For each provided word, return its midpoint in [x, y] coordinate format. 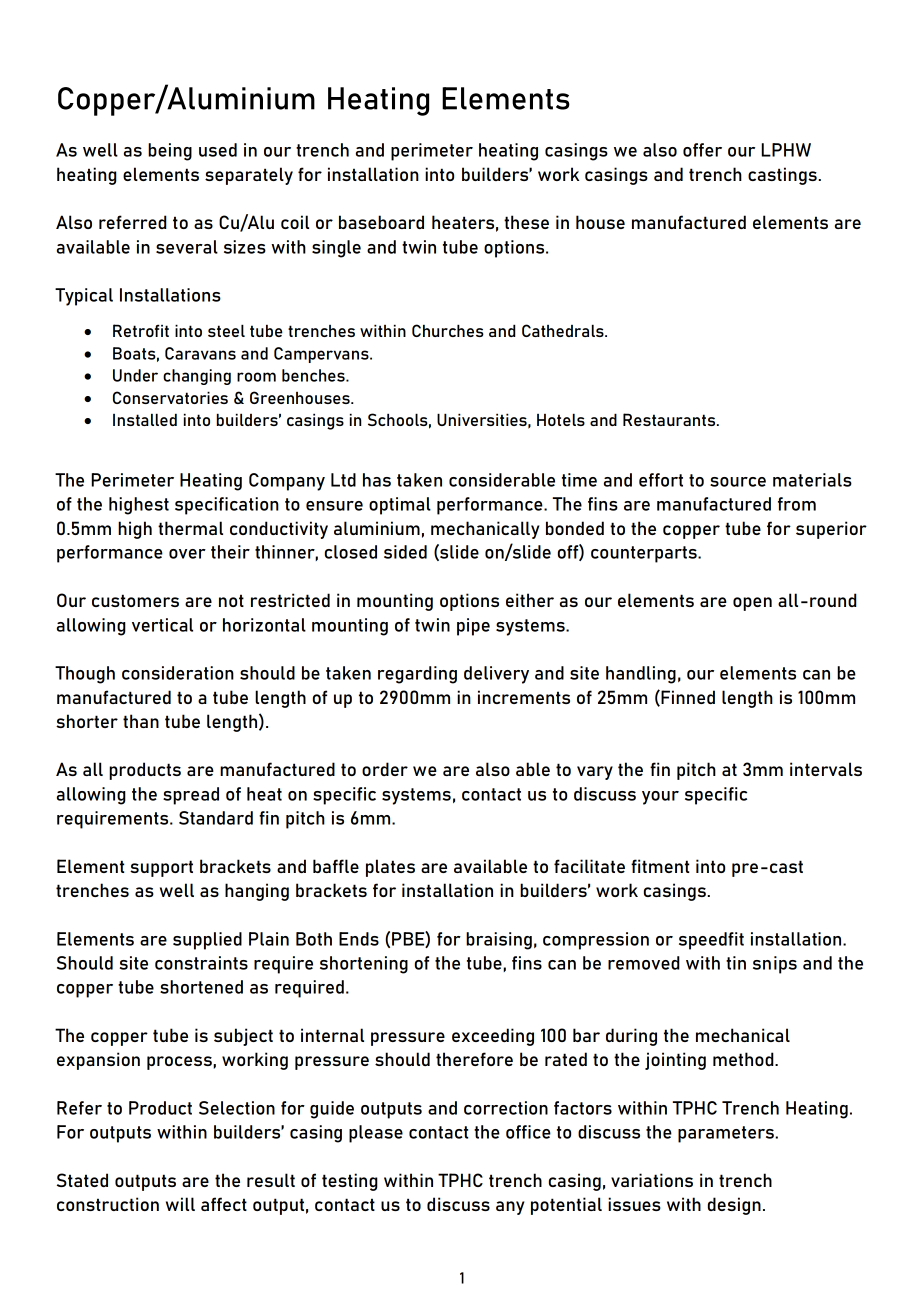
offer [702, 150]
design [734, 1206]
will [180, 1204]
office [528, 1132]
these [526, 222]
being [170, 152]
